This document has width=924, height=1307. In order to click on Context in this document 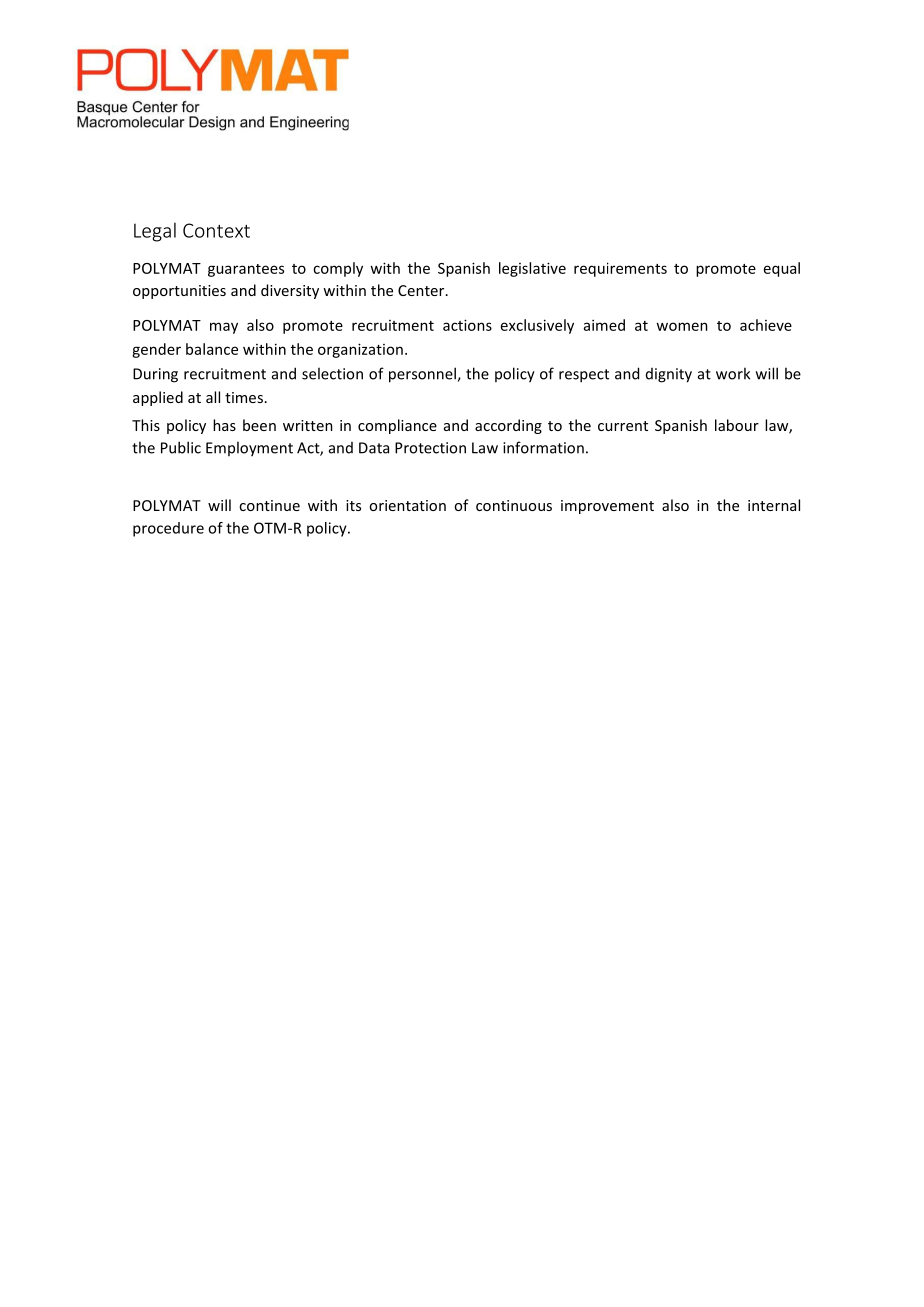, I will do `click(216, 230)`.
